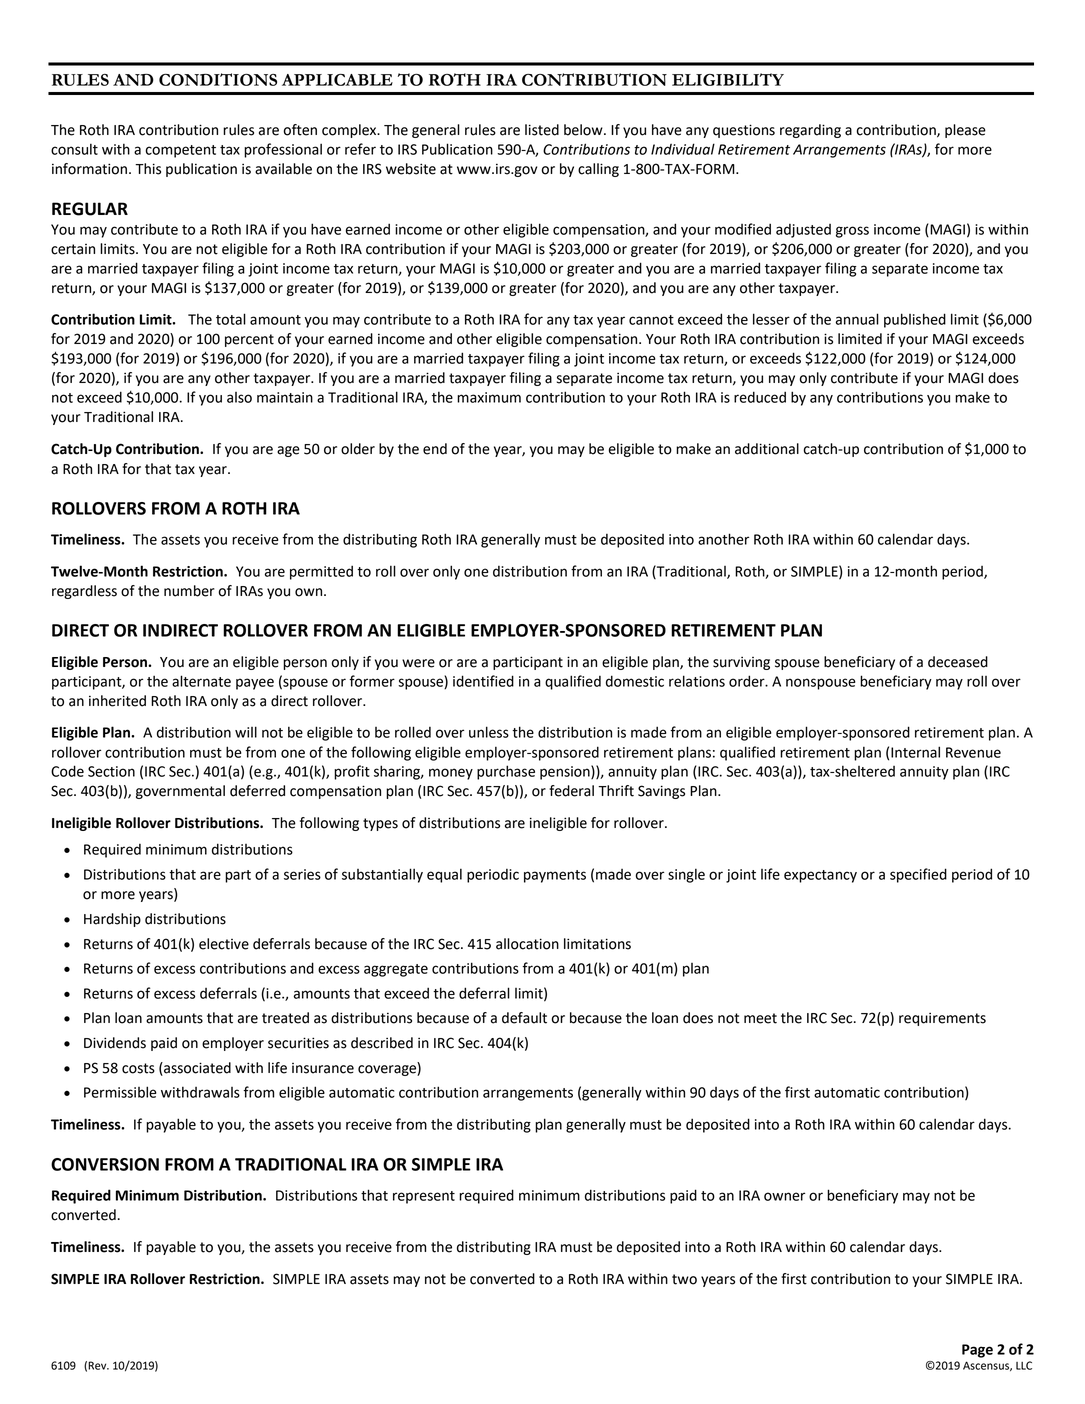  What do you see at coordinates (977, 1351) in the page?
I see `Page` at bounding box center [977, 1351].
